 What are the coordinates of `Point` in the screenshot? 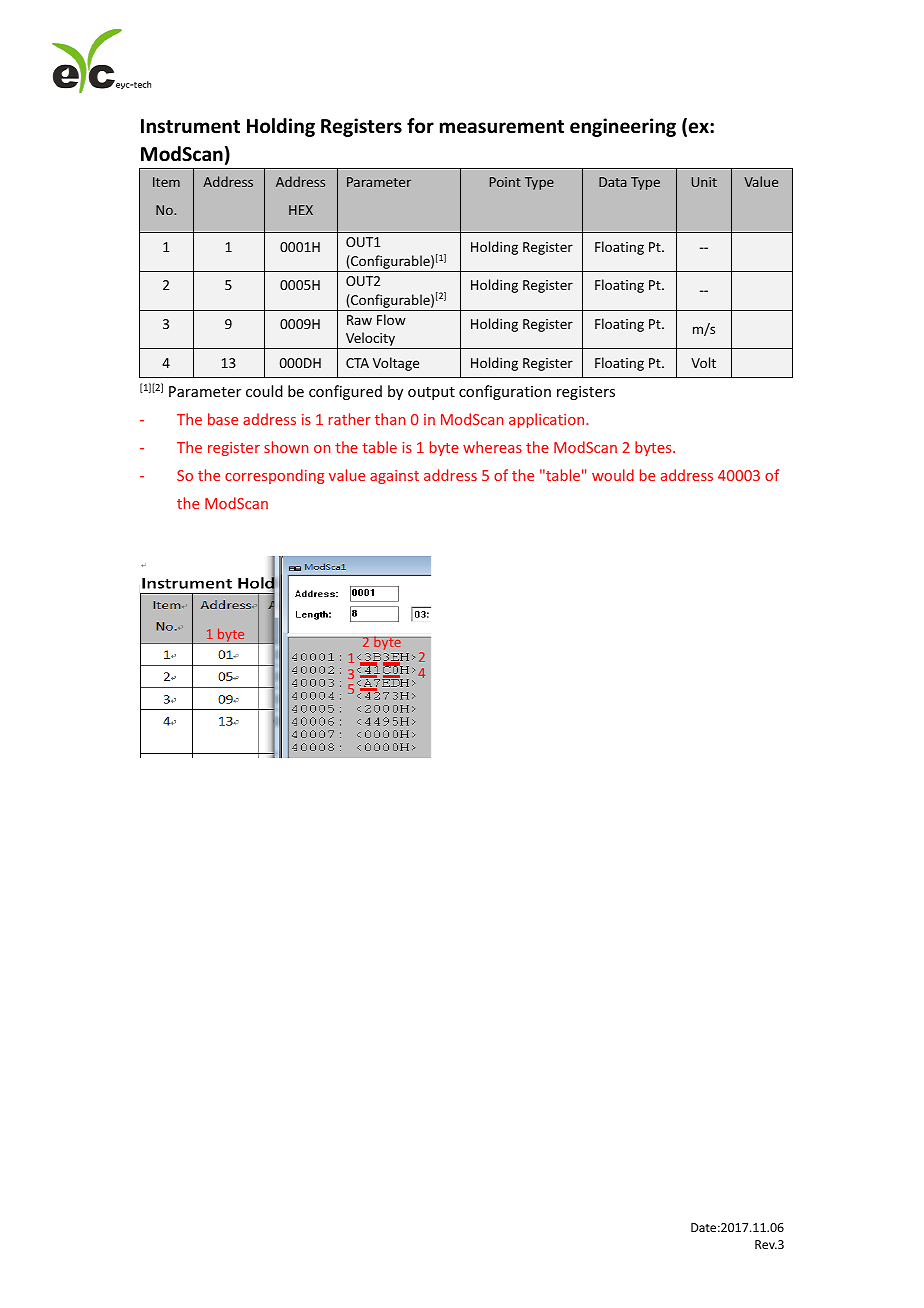 It's located at (505, 182).
